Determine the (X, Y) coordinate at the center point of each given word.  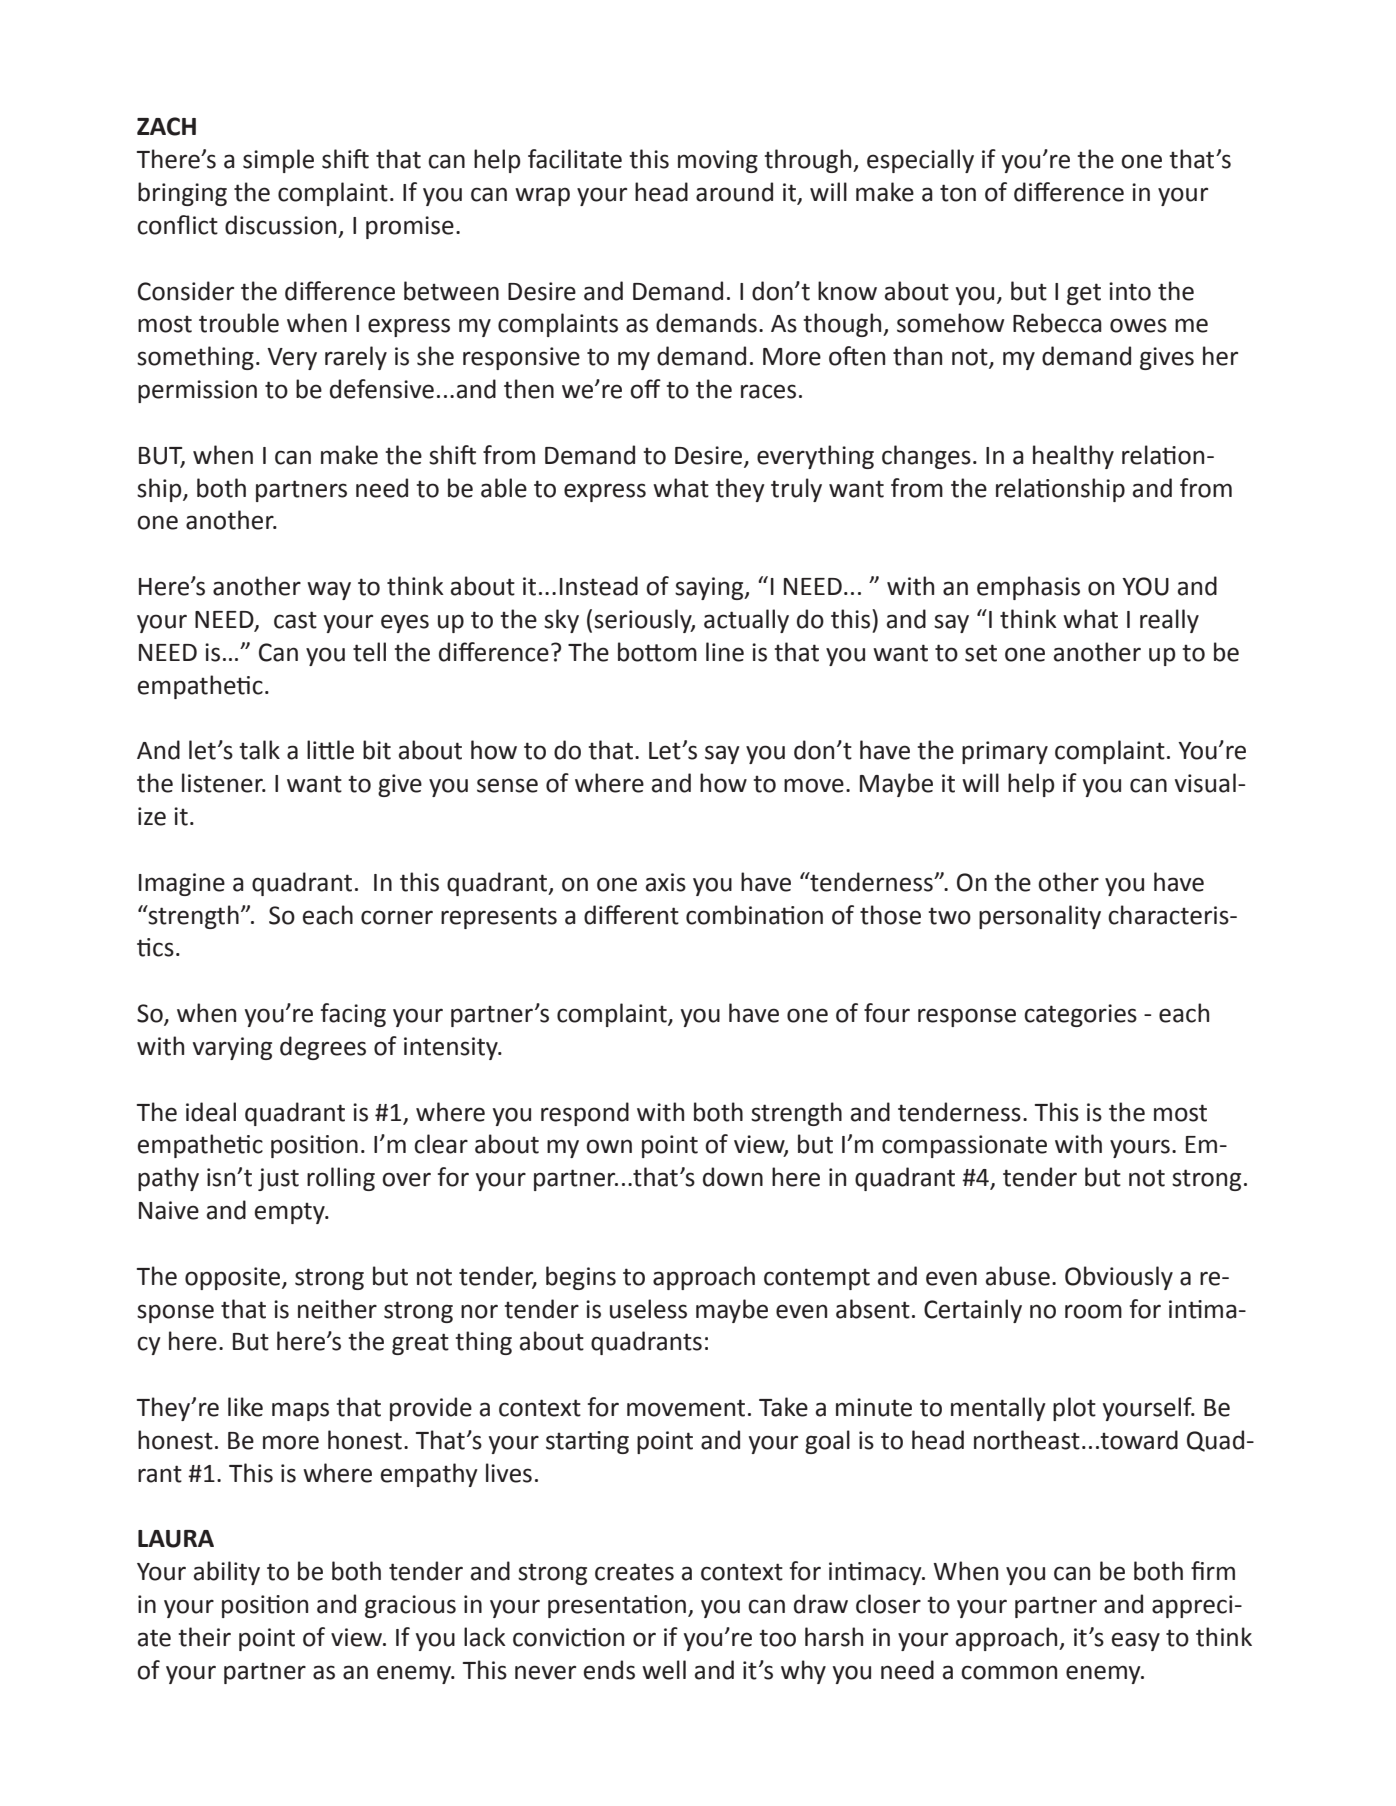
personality (1040, 917)
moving (718, 161)
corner (397, 917)
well (664, 1670)
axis (666, 882)
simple (278, 161)
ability (227, 1573)
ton (958, 193)
